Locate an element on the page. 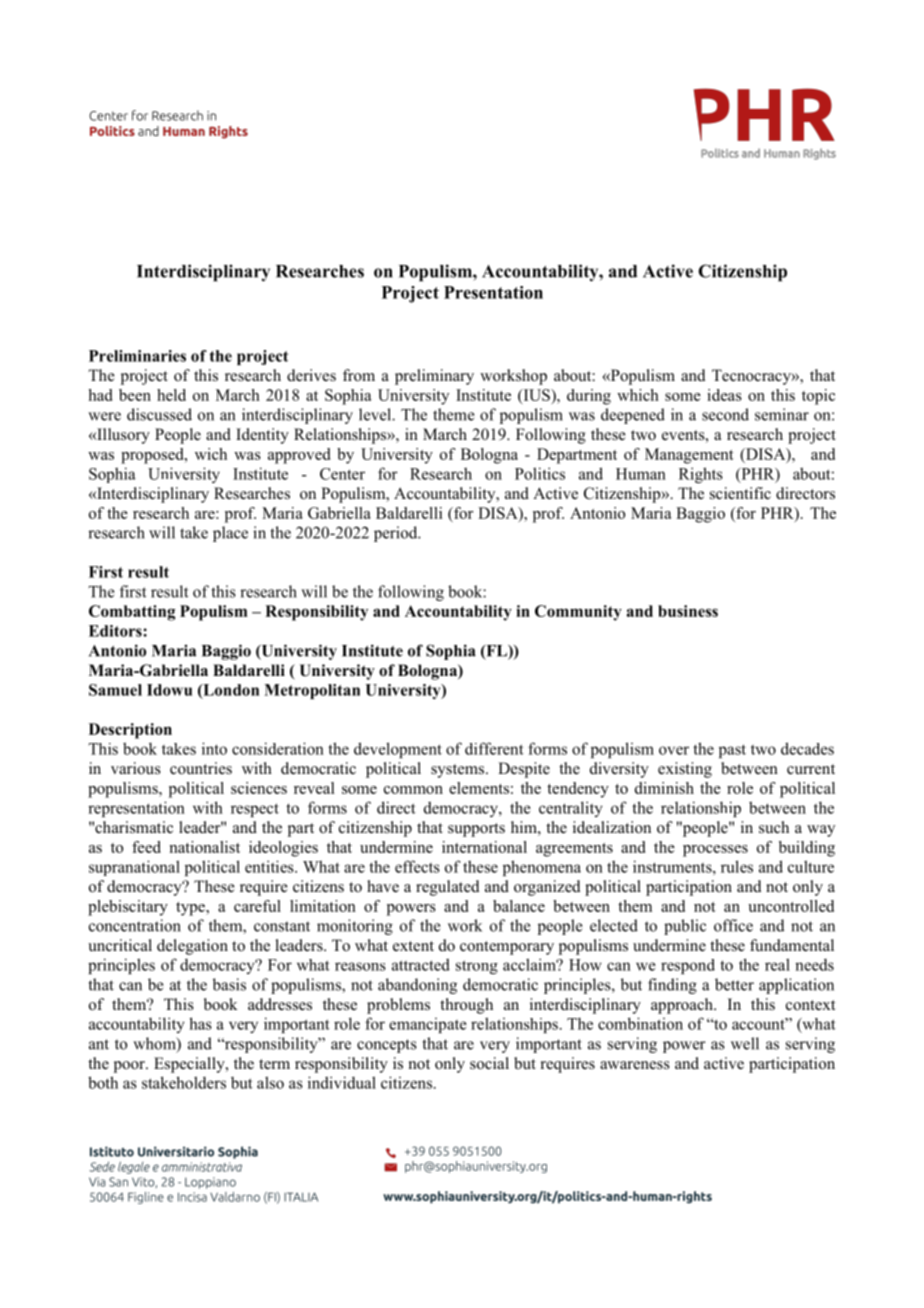 This page has width=924, height=1308. ideas is located at coordinates (724, 395).
